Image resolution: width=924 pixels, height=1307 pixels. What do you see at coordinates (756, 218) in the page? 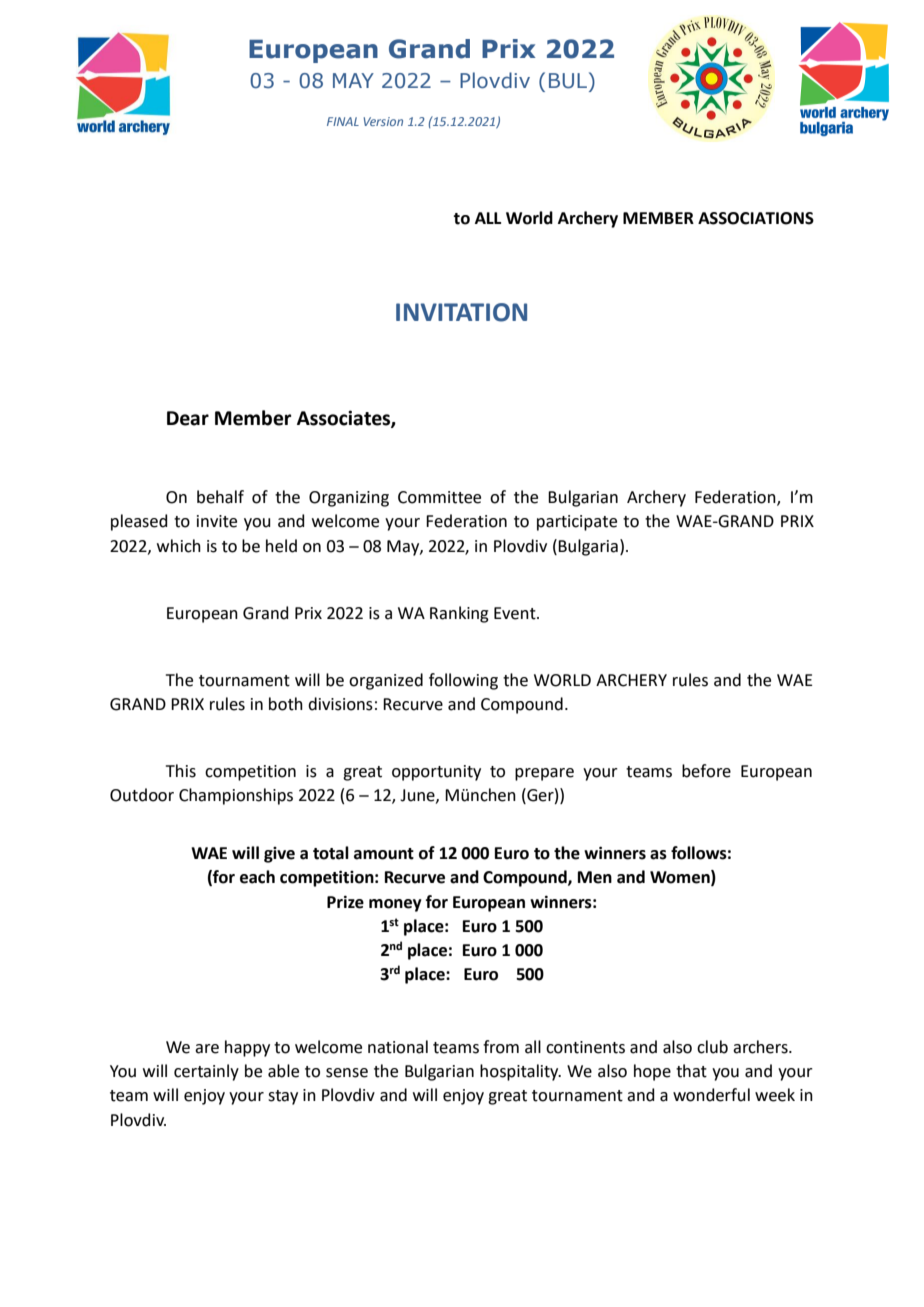
I see `ASSOCIATIONS` at bounding box center [756, 218].
